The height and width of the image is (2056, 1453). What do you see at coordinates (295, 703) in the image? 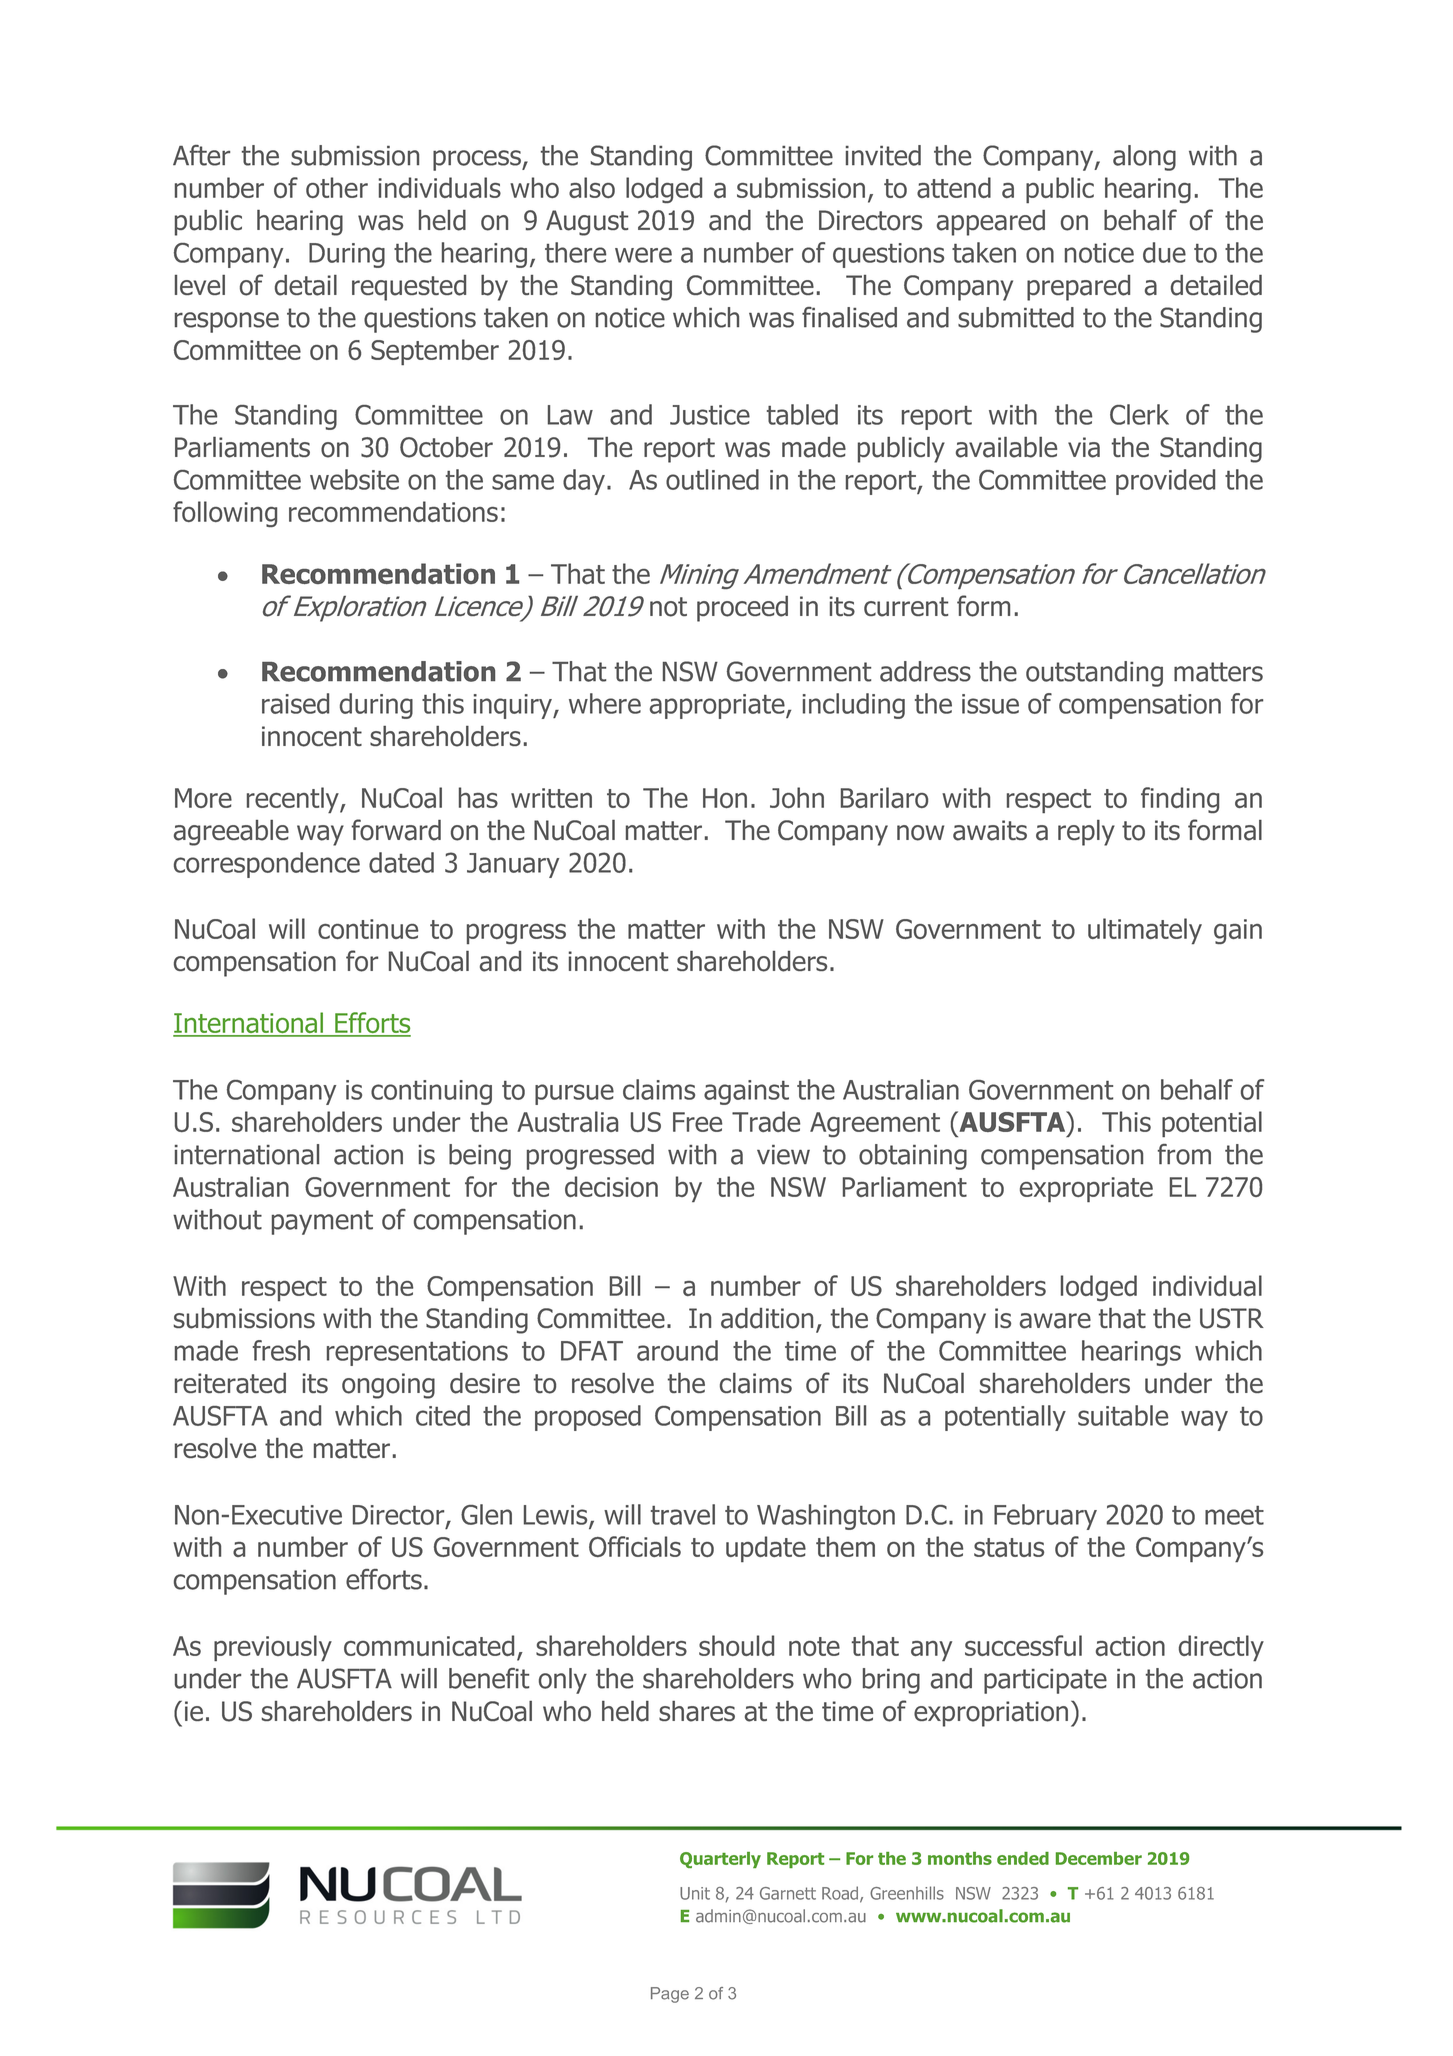
I see `raised` at bounding box center [295, 703].
